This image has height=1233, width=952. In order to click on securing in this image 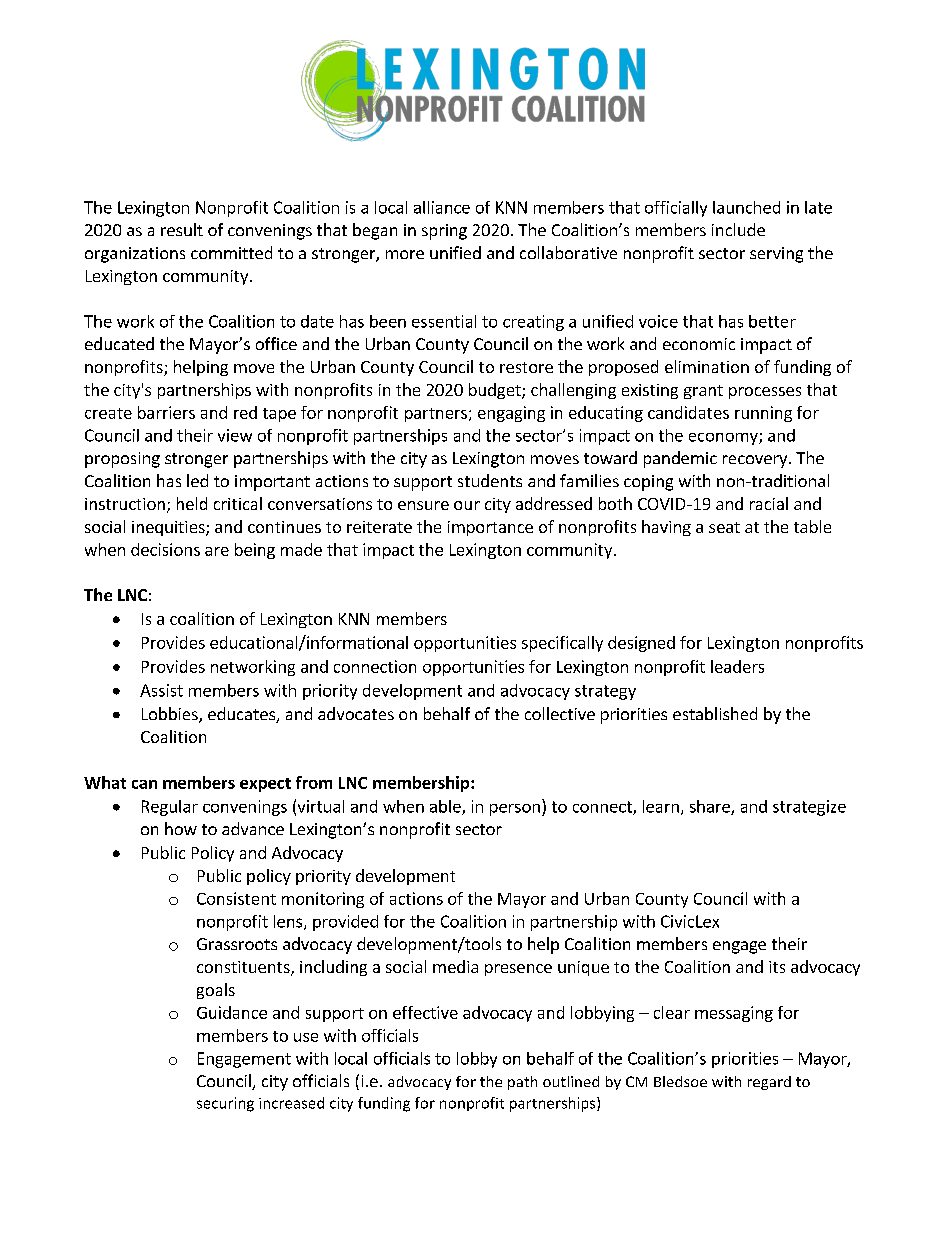, I will do `click(225, 1104)`.
